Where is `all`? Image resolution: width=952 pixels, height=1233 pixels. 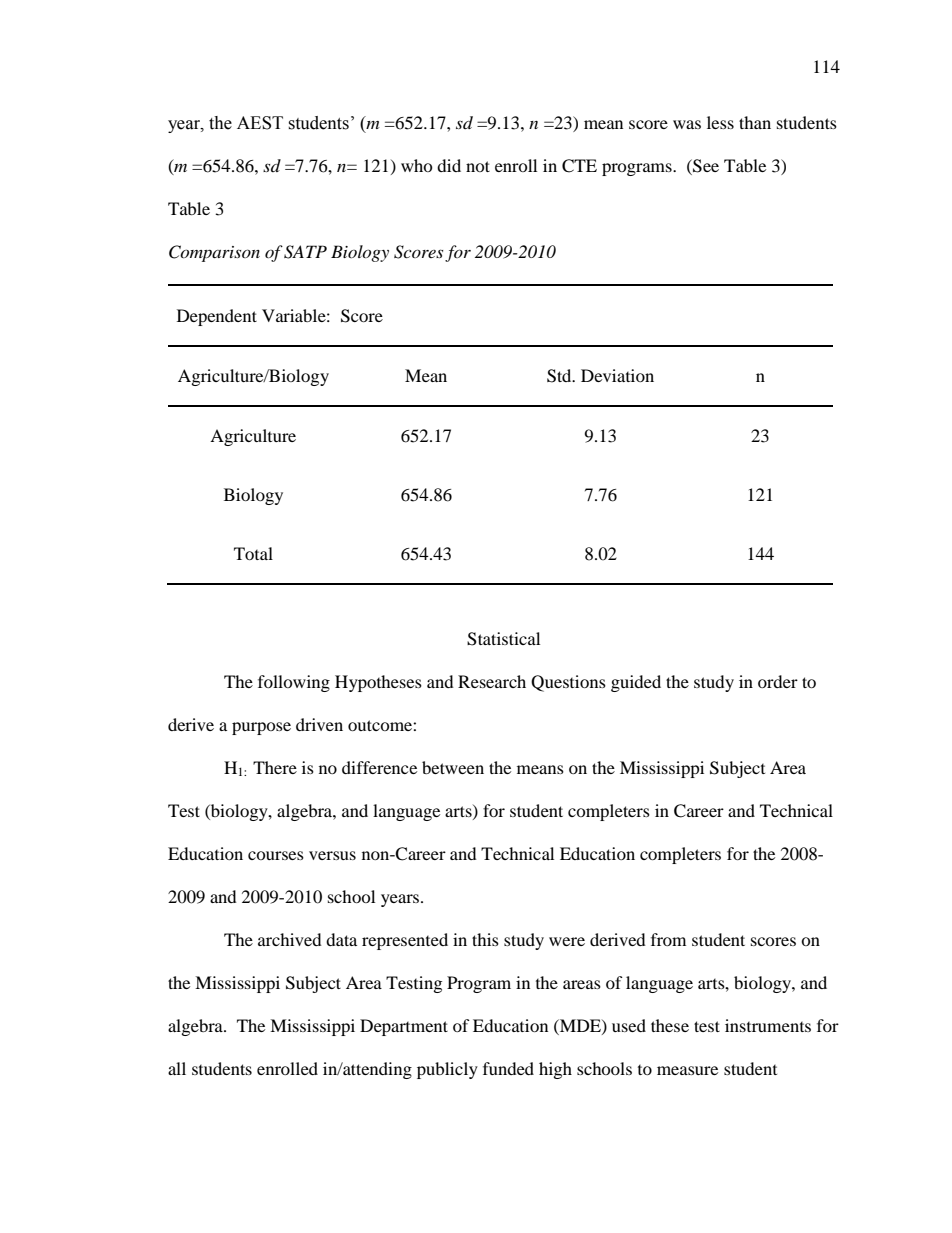 all is located at coordinates (177, 1068).
